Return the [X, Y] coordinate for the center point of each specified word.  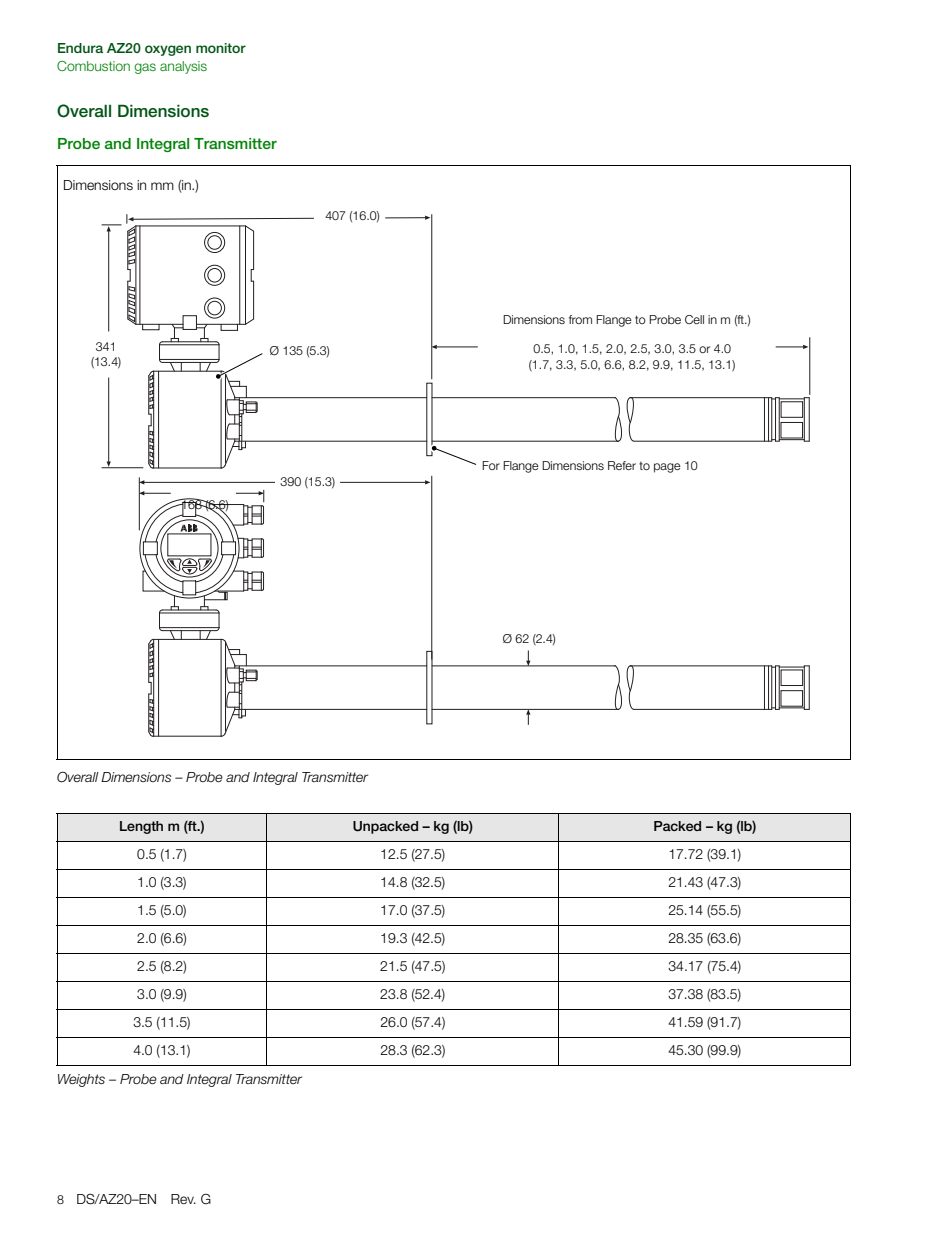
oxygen [168, 50]
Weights [81, 1080]
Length [141, 827]
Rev [183, 1199]
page [667, 468]
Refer [622, 465]
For [491, 465]
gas [145, 68]
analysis [183, 67]
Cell [694, 319]
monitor [221, 48]
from [580, 319]
